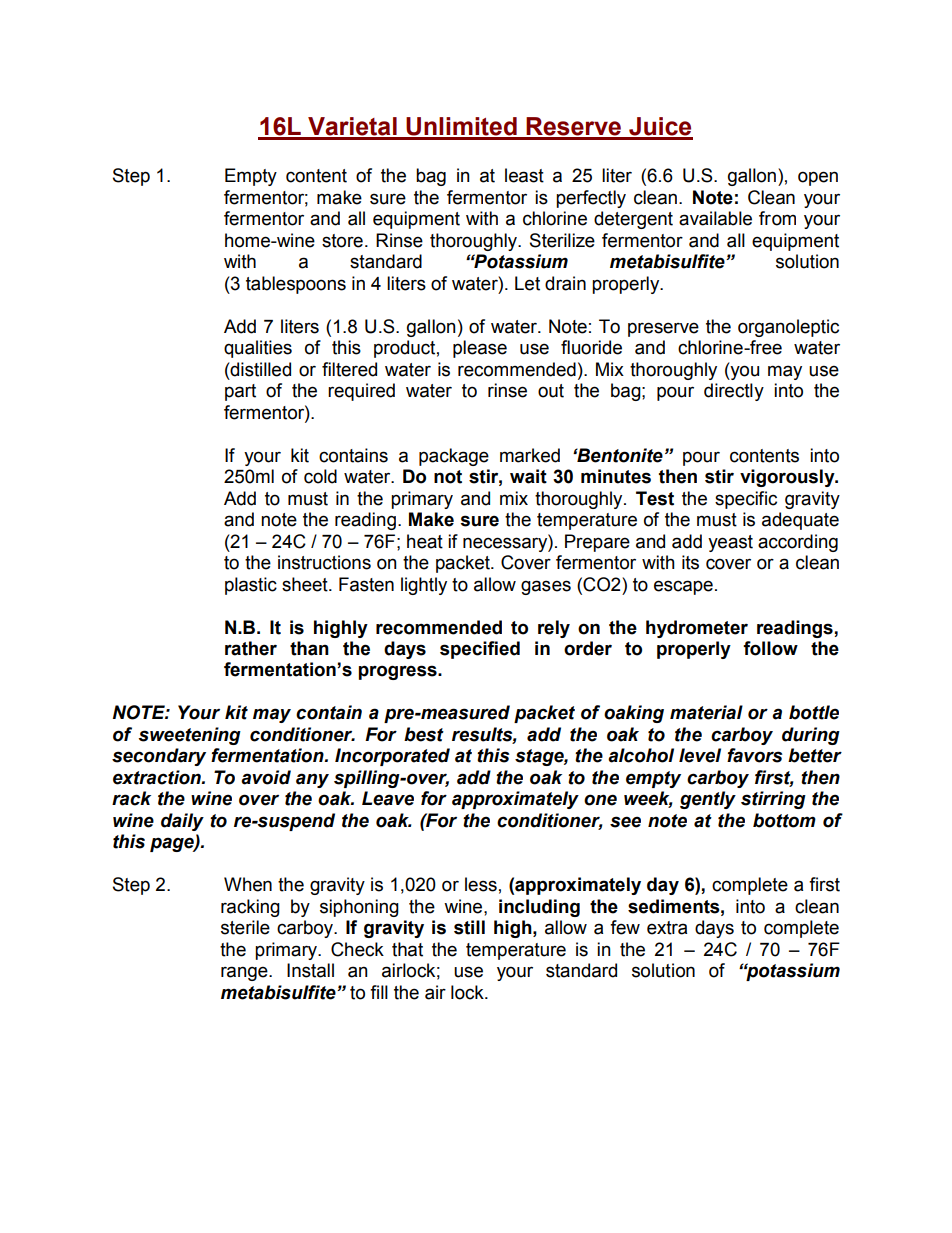 This image has height=1233, width=952. What do you see at coordinates (683, 587) in the image?
I see `escape` at bounding box center [683, 587].
